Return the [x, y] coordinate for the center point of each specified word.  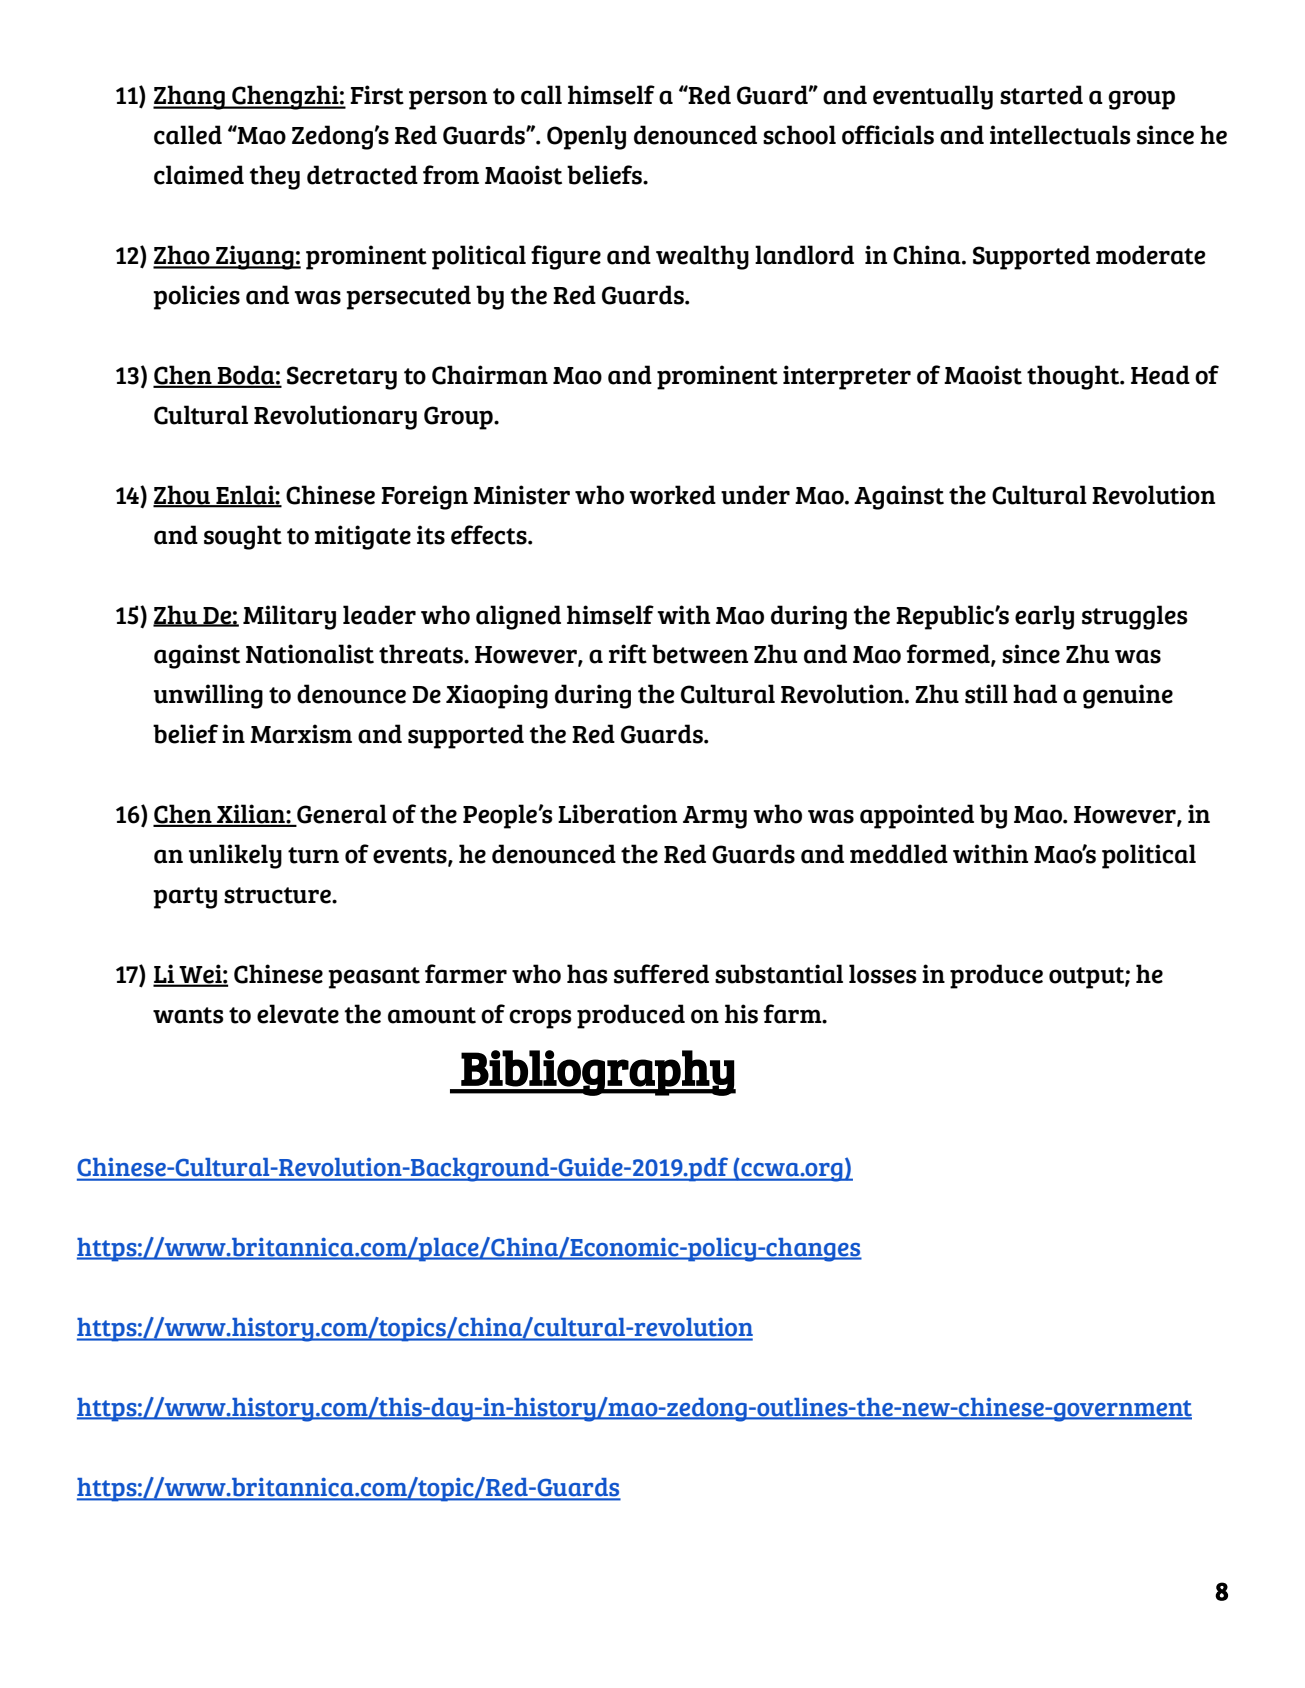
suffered [661, 974]
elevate [298, 1014]
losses [883, 974]
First [377, 95]
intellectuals [1060, 135]
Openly [586, 137]
